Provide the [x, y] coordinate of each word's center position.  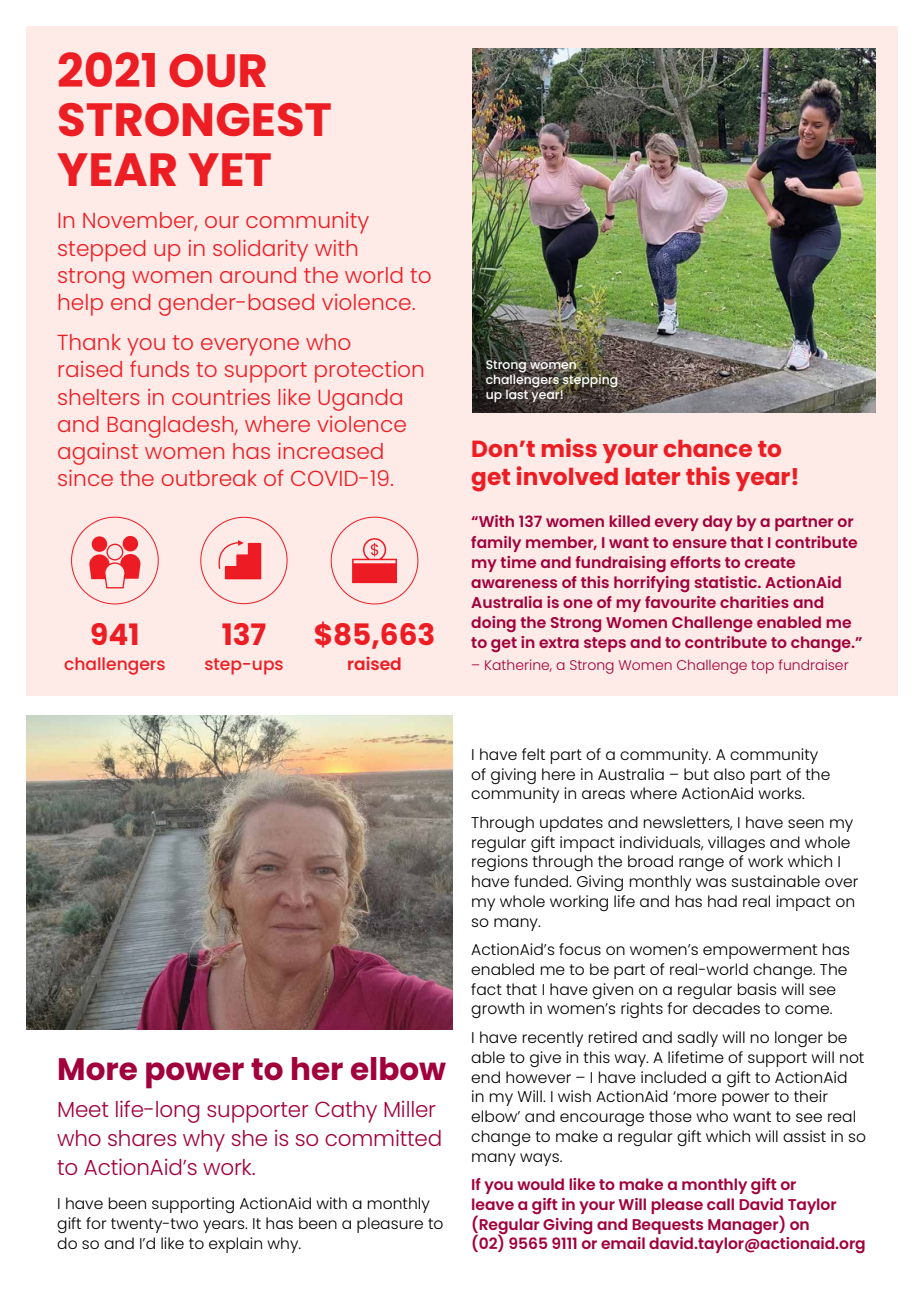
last [518, 394]
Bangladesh [172, 427]
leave [493, 1204]
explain [235, 1245]
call [720, 1204]
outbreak [209, 478]
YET [229, 169]
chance [707, 448]
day [718, 523]
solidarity [260, 251]
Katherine [518, 665]
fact [486, 989]
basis [757, 989]
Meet [83, 1109]
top [762, 667]
